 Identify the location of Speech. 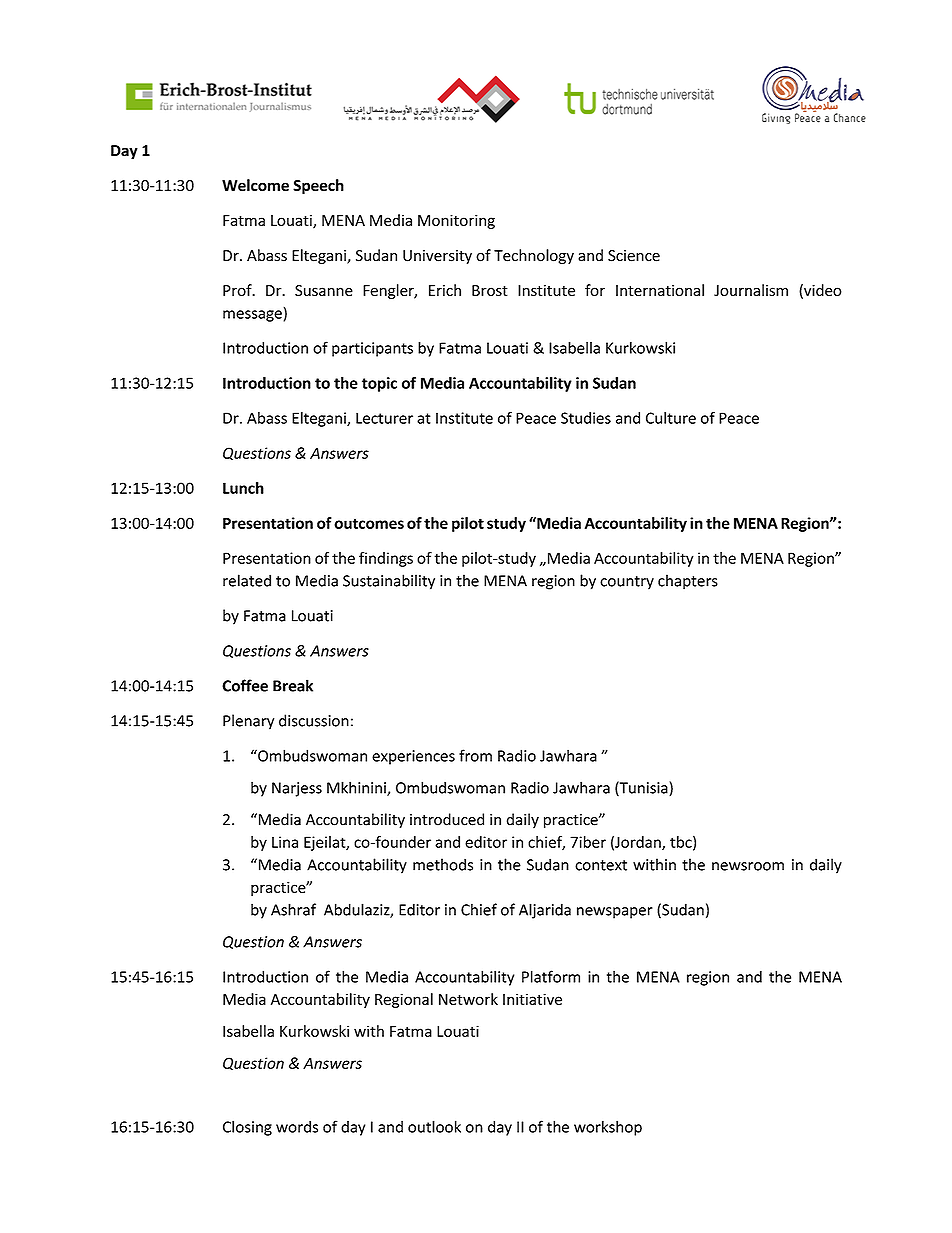
(318, 186).
